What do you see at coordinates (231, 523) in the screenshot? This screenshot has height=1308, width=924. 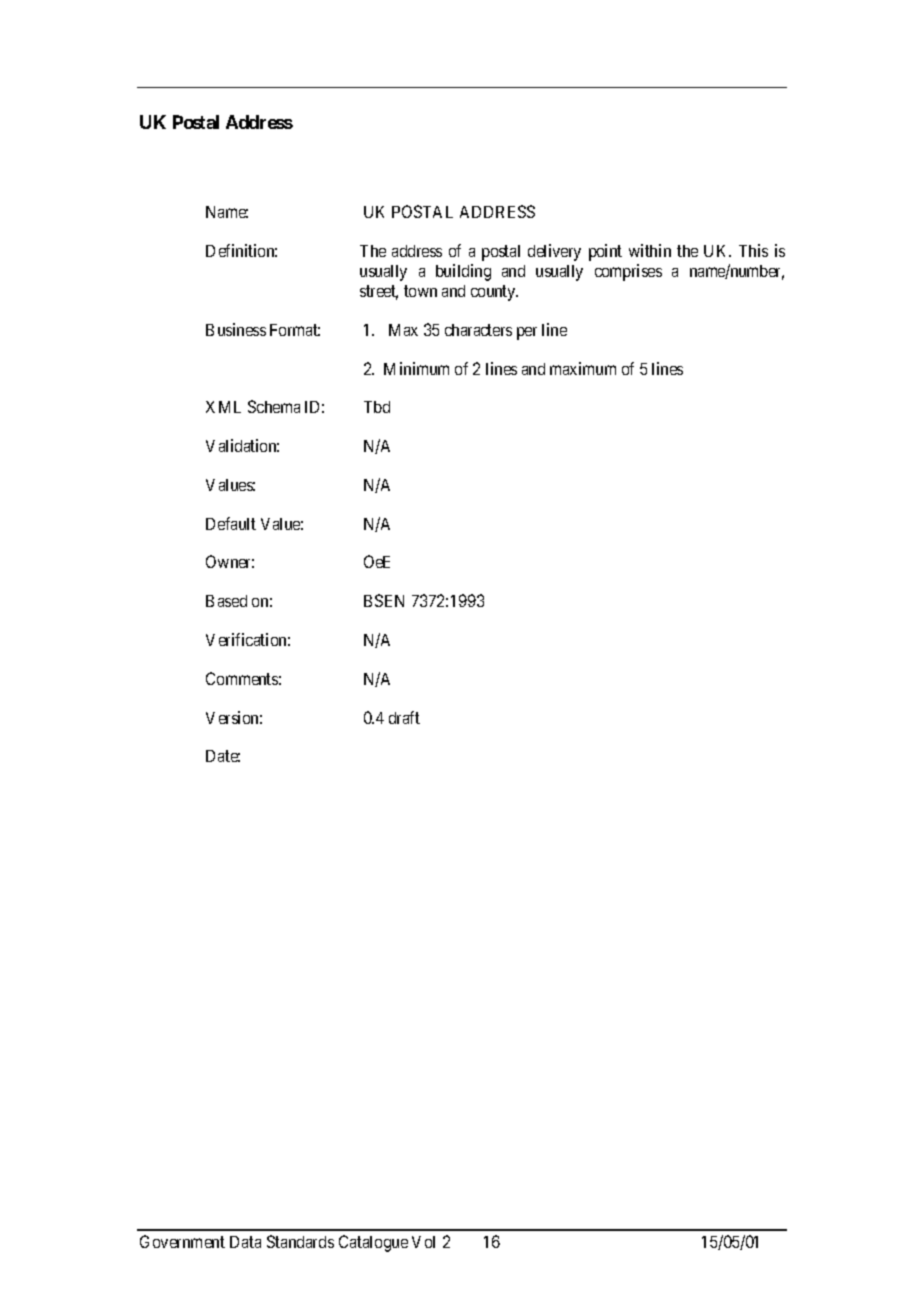 I see `Default` at bounding box center [231, 523].
